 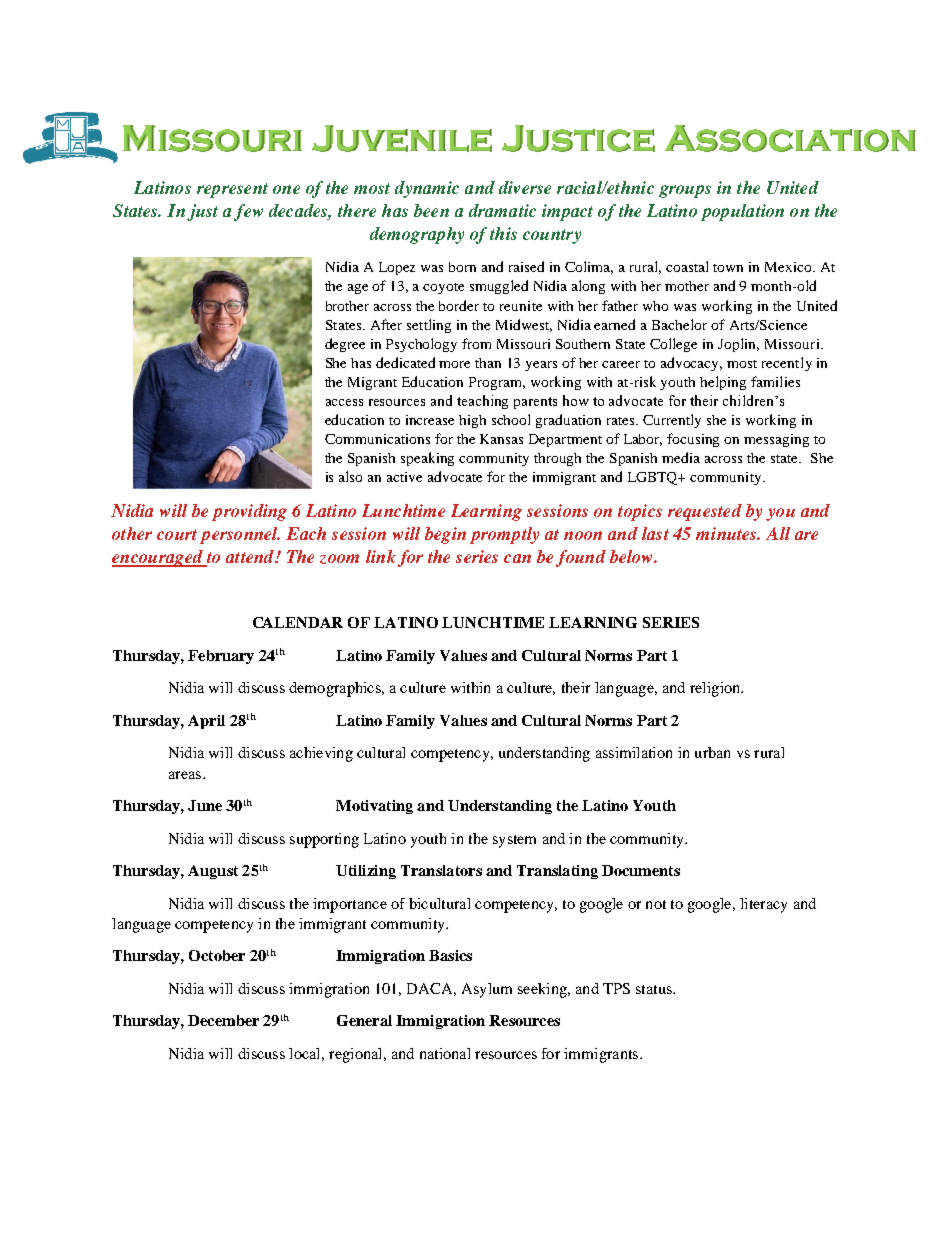 I want to click on urban, so click(x=712, y=752).
